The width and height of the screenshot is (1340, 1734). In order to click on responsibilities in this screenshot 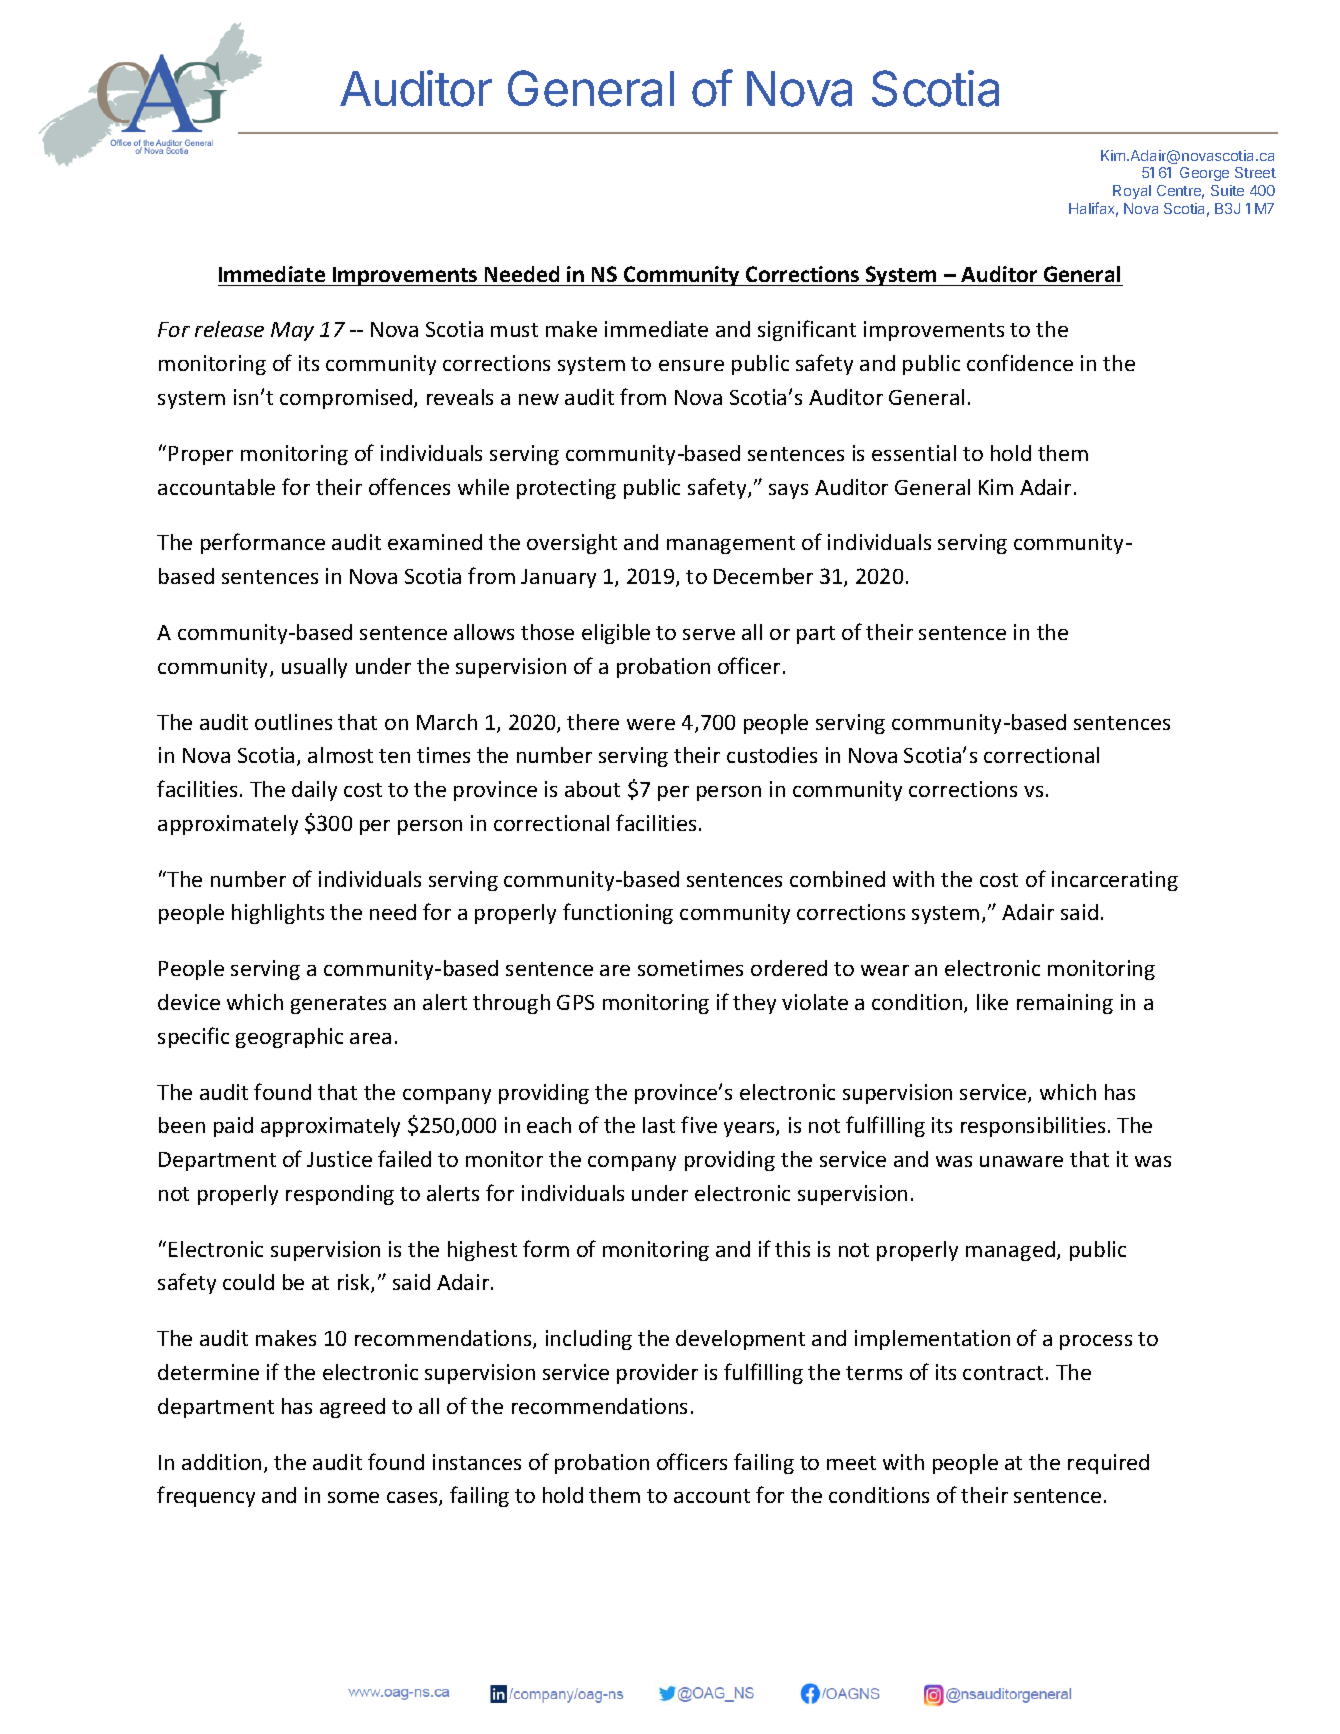, I will do `click(1033, 1127)`.
